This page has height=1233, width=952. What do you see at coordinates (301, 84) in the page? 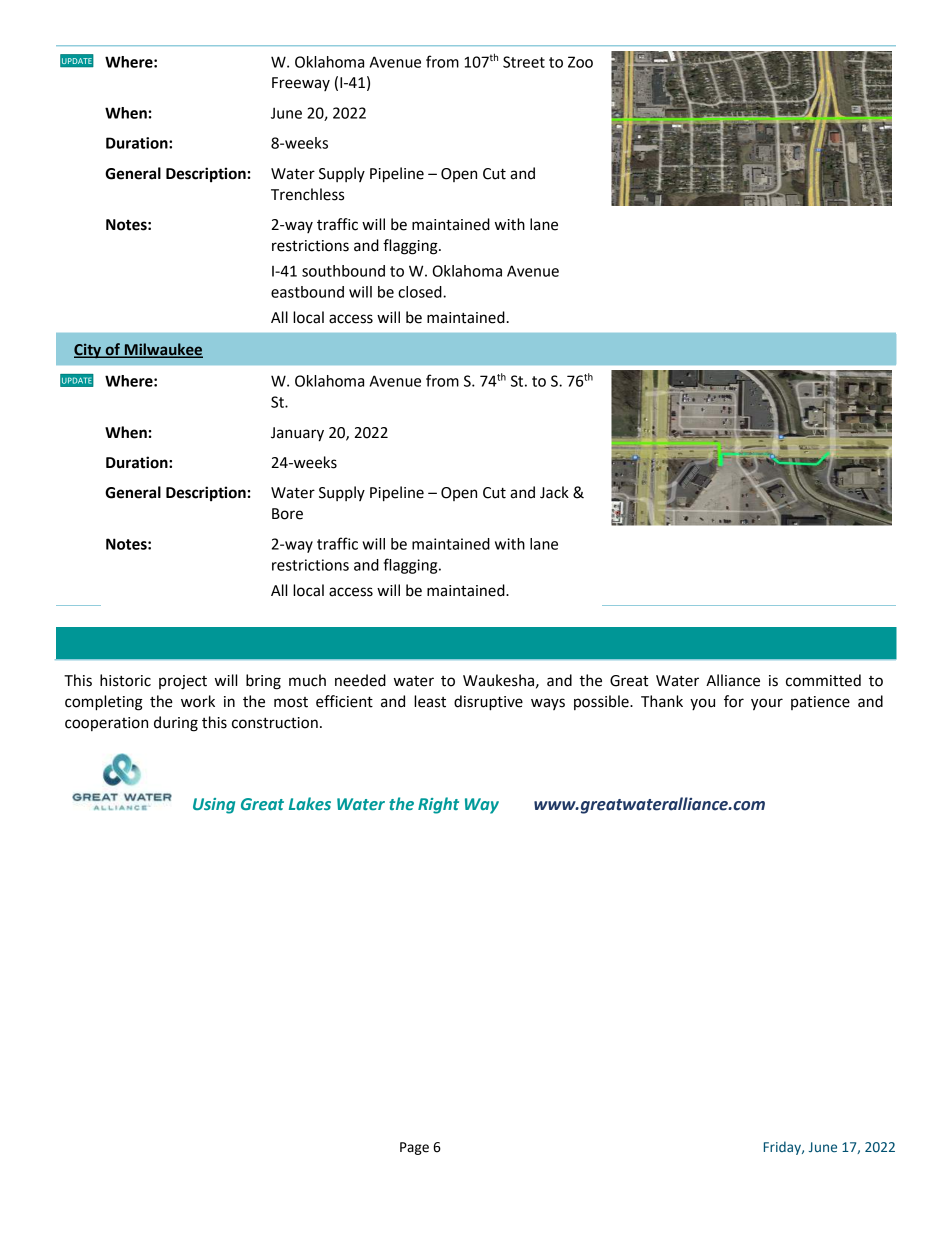
I see `Freeway` at bounding box center [301, 84].
